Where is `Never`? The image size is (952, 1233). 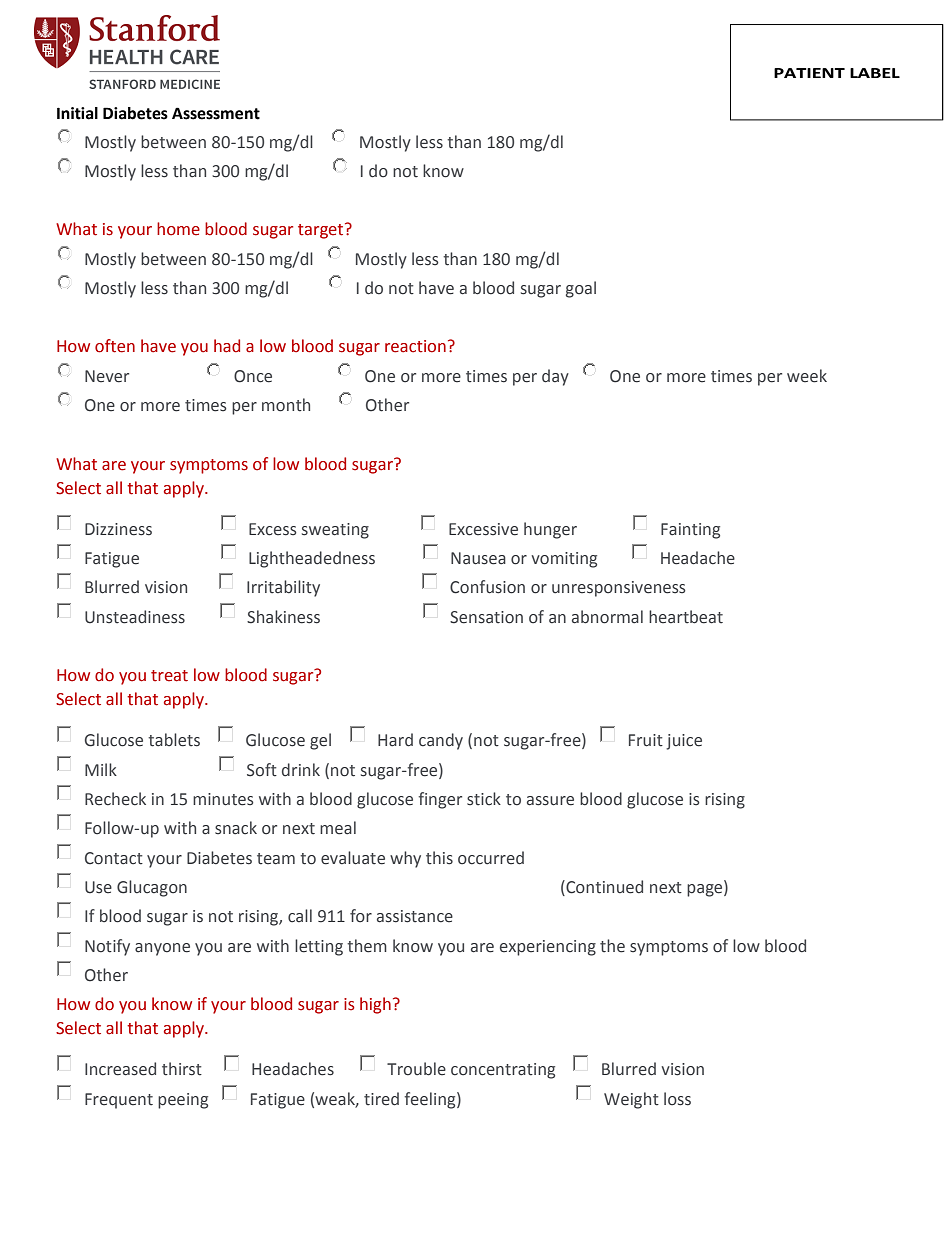 Never is located at coordinates (107, 376).
